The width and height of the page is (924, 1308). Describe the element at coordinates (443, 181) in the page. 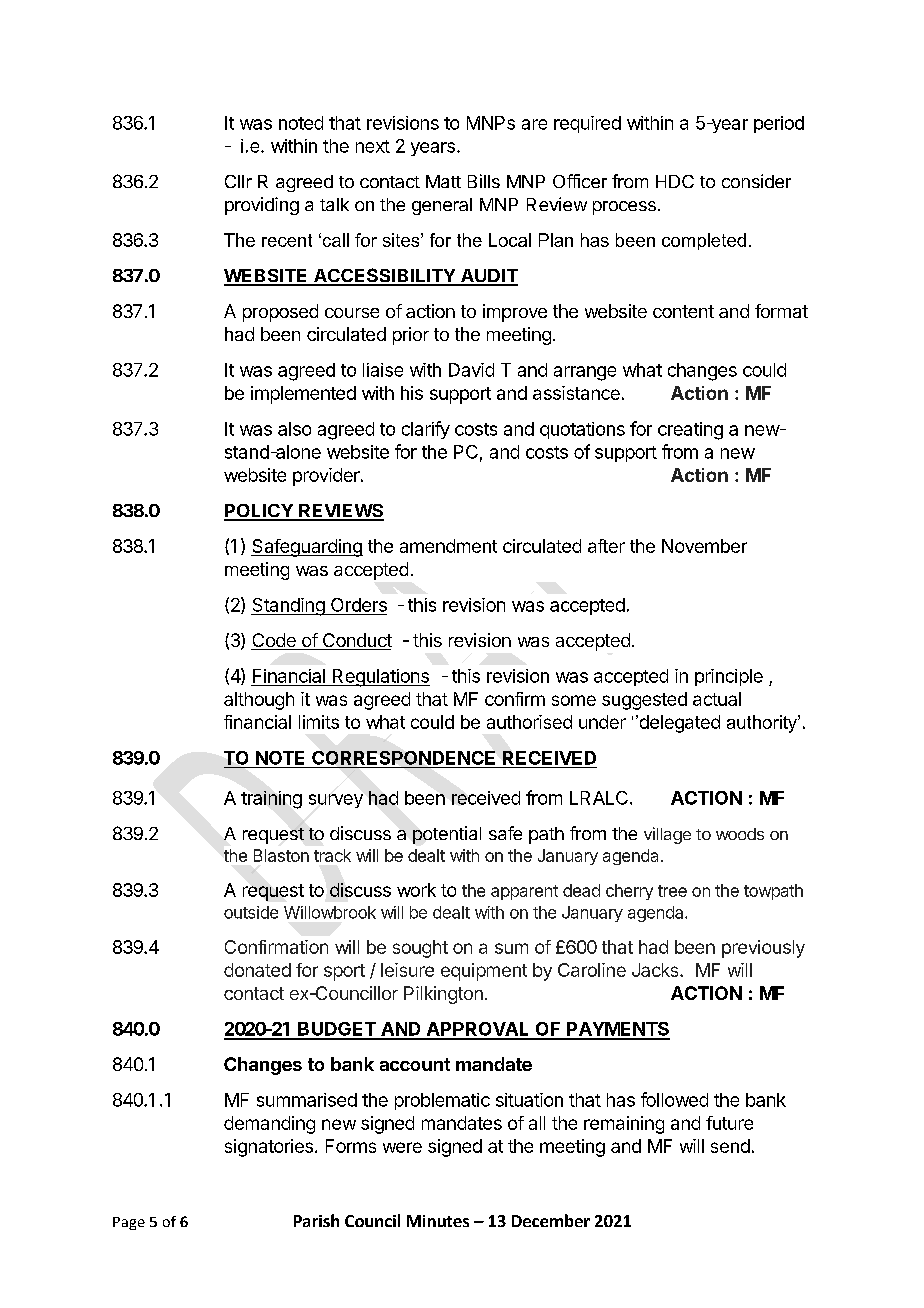

I see `Matt` at that location.
